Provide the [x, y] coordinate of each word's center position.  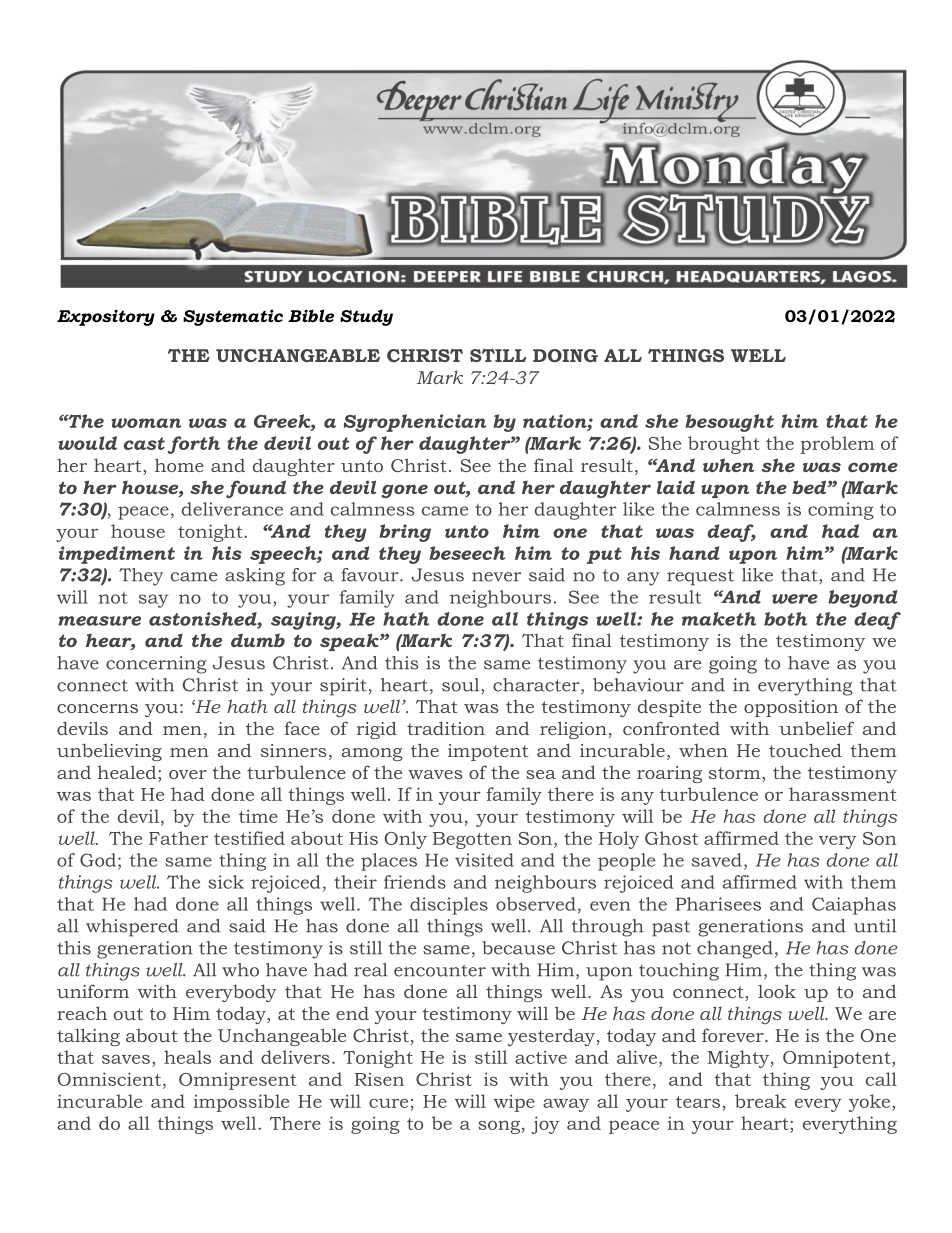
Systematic [233, 317]
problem [837, 445]
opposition [791, 708]
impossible [241, 1103]
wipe [514, 1103]
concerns [97, 708]
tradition [446, 728]
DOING [565, 355]
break [760, 1101]
